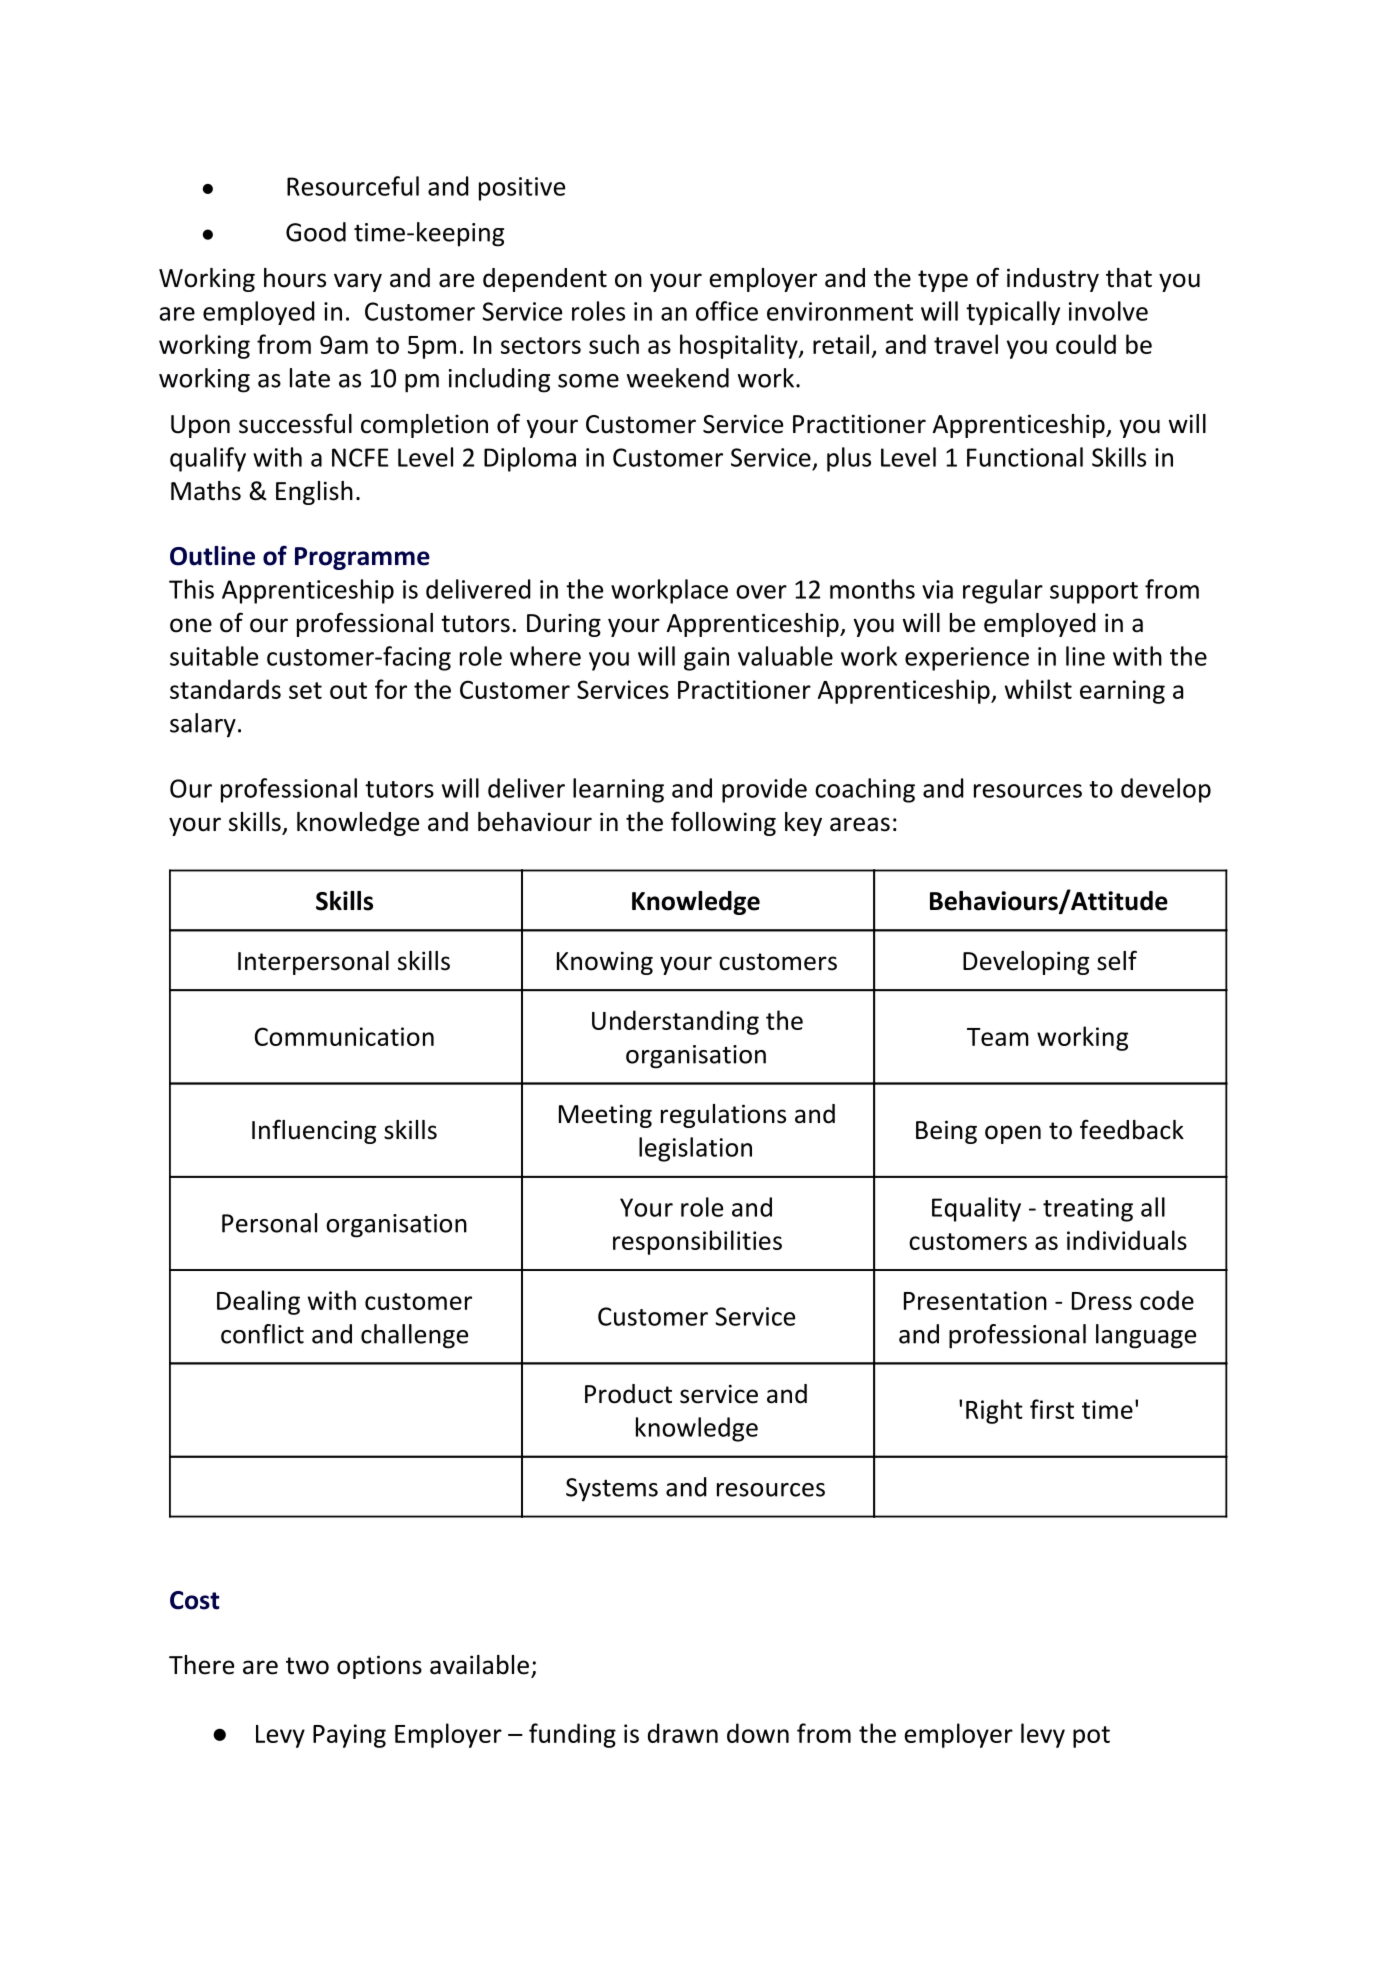 The height and width of the page is (1977, 1398). What do you see at coordinates (706, 659) in the page?
I see `gain` at bounding box center [706, 659].
